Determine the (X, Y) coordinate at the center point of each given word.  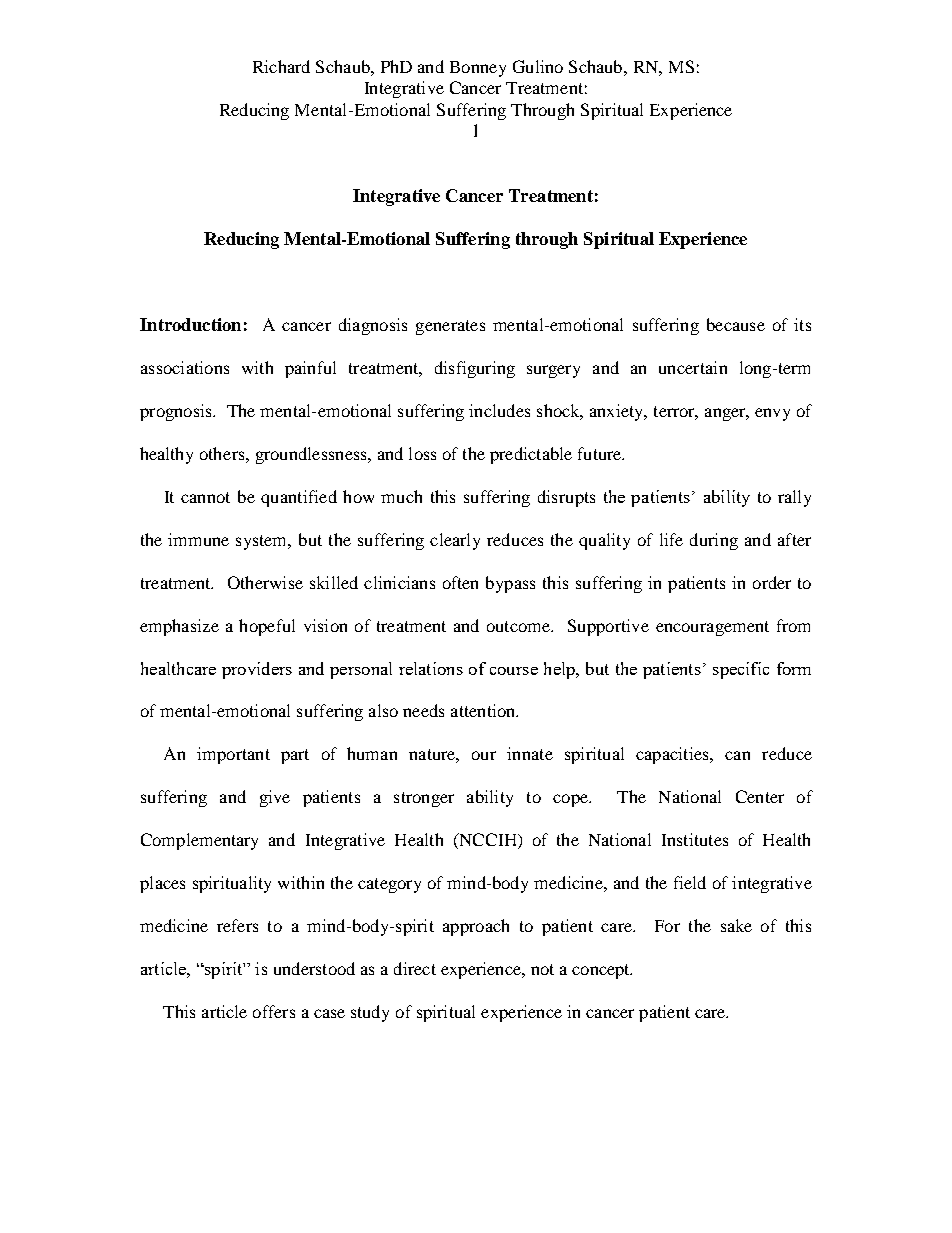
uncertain (693, 367)
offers (274, 1011)
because (736, 324)
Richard (281, 66)
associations (185, 367)
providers (257, 670)
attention (484, 710)
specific (741, 670)
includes (499, 410)
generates (450, 327)
